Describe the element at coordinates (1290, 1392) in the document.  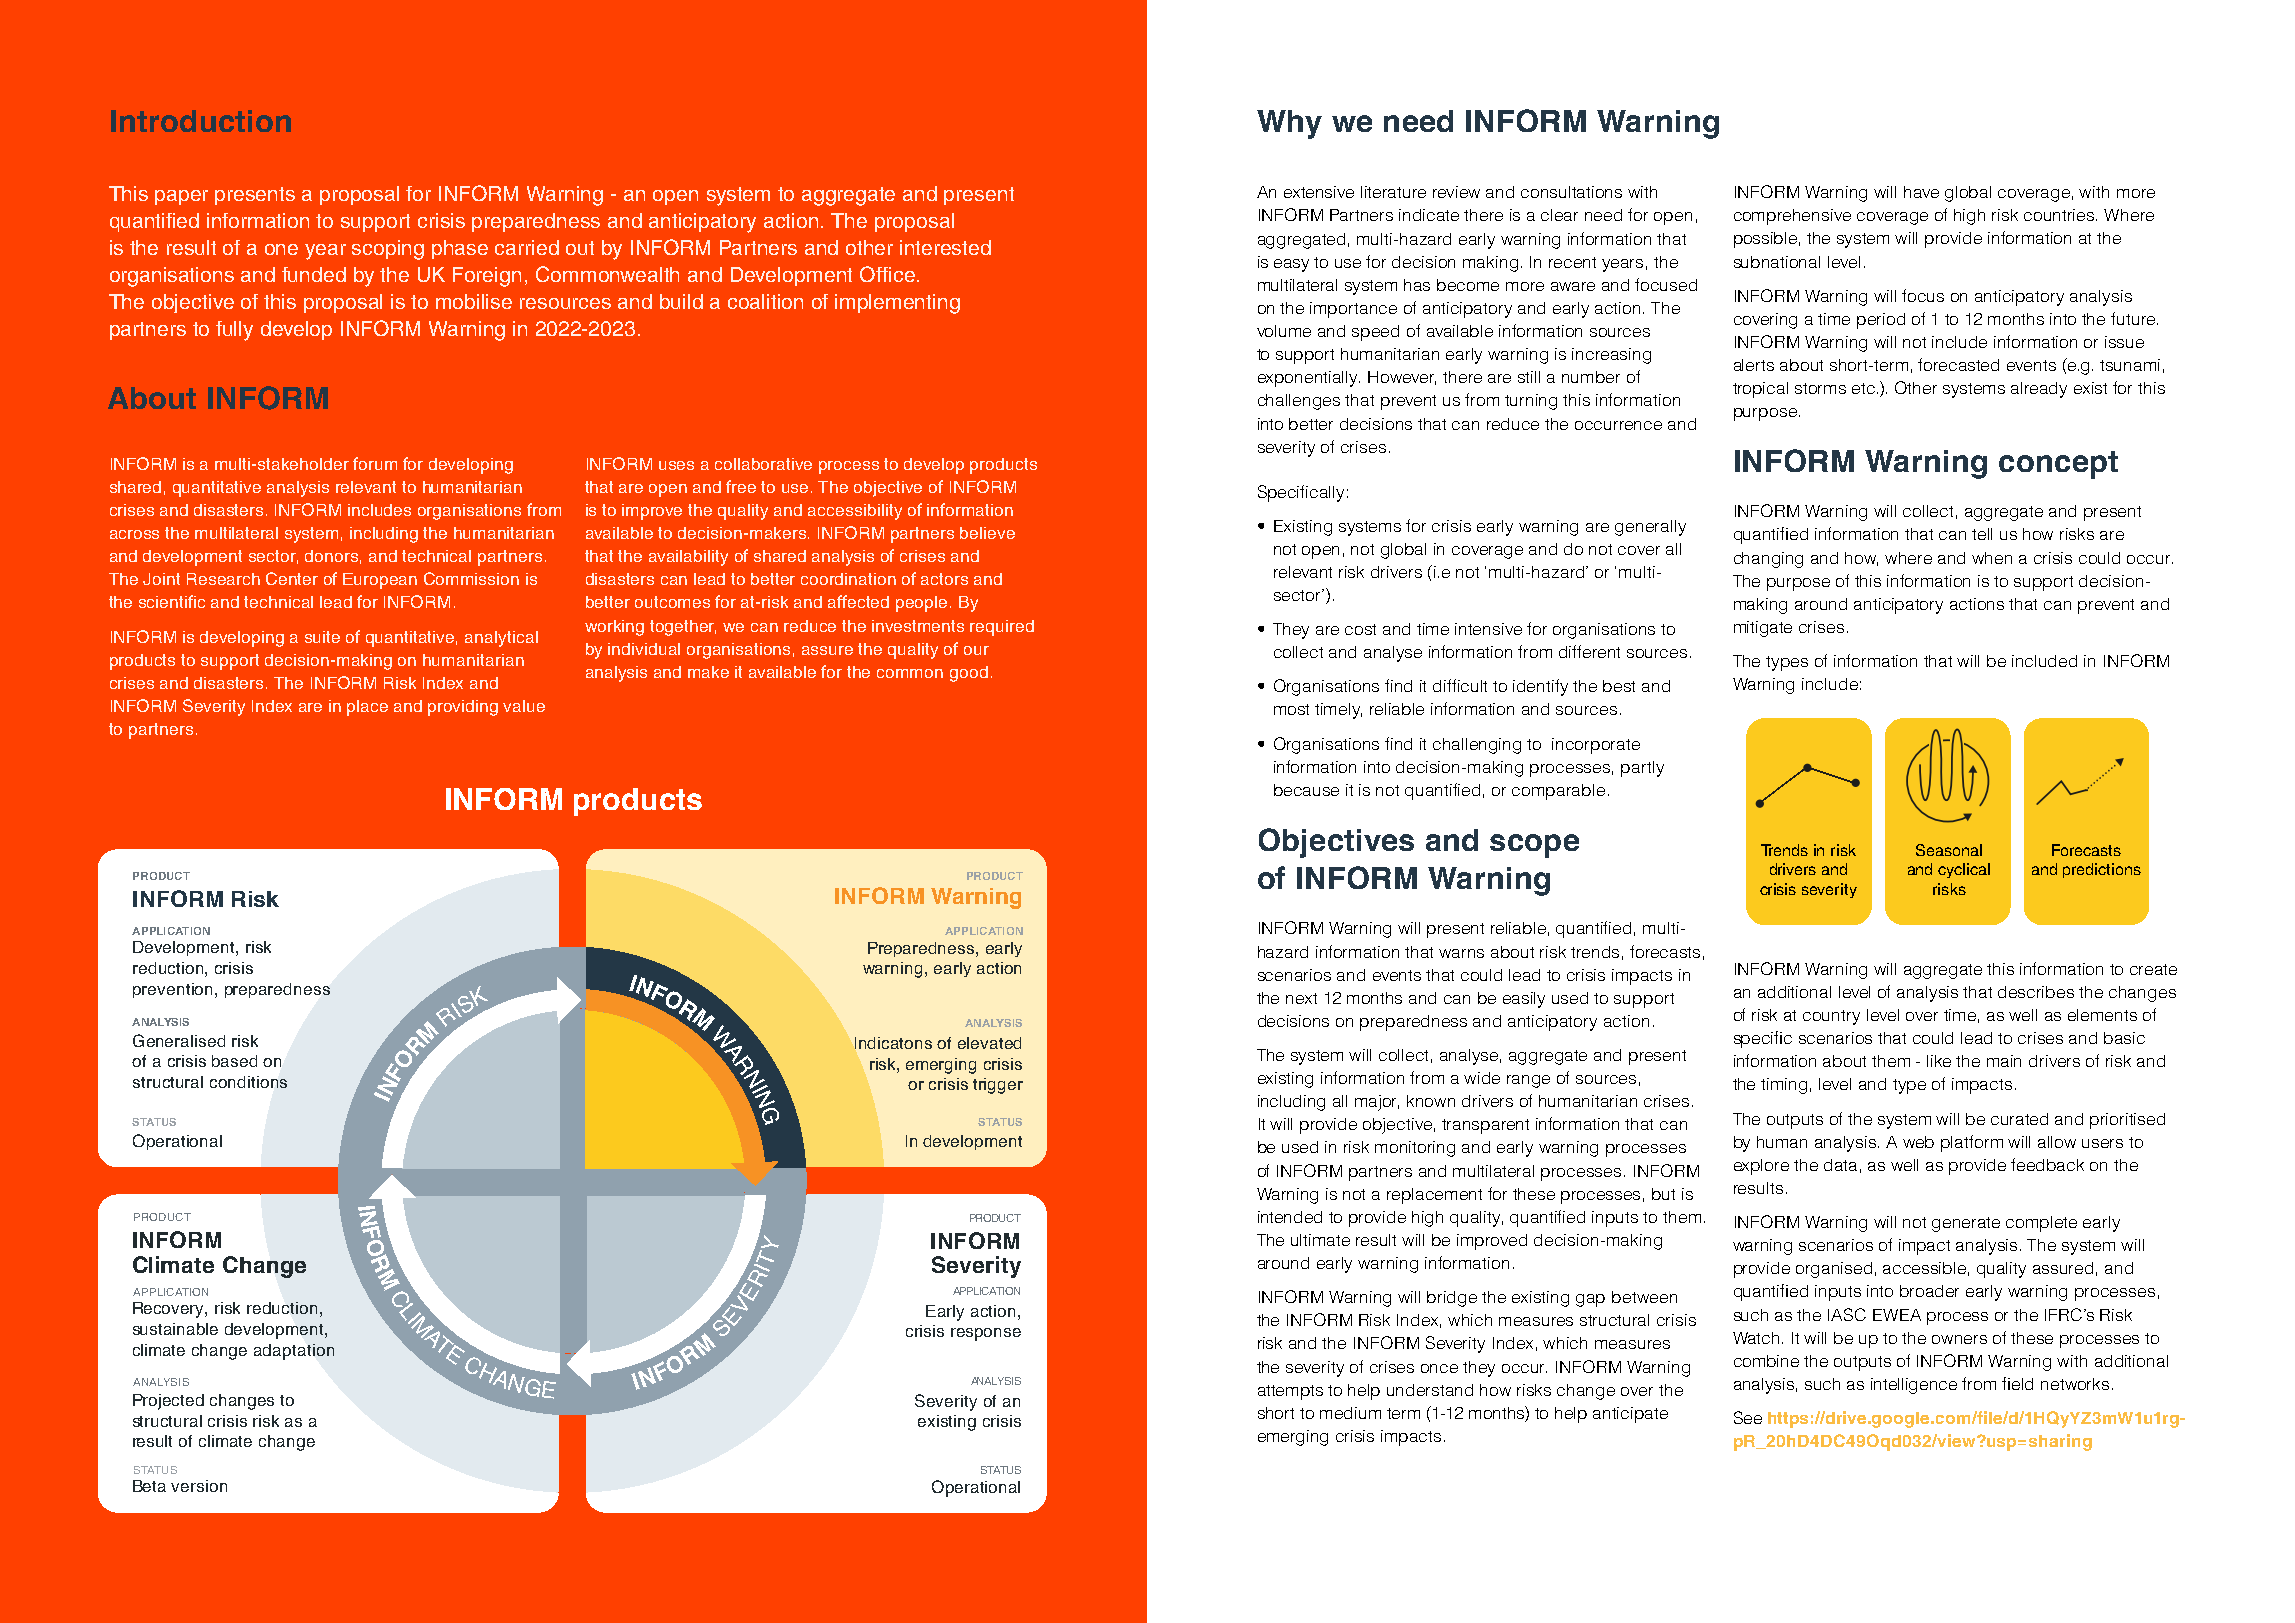
I see `attempts` at that location.
